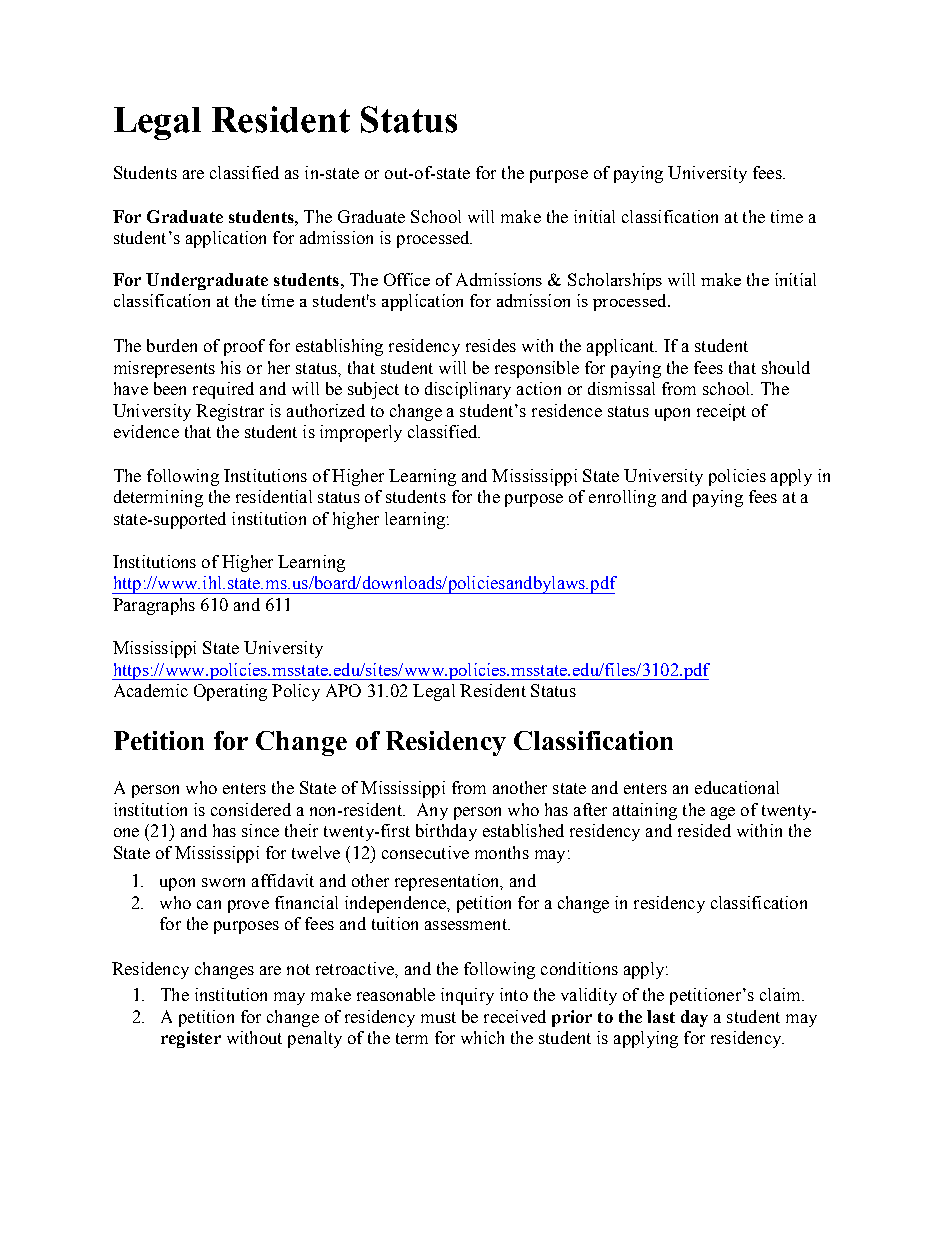 This page has width=952, height=1233. Describe the element at coordinates (154, 606) in the page. I see `Paragraphs` at that location.
